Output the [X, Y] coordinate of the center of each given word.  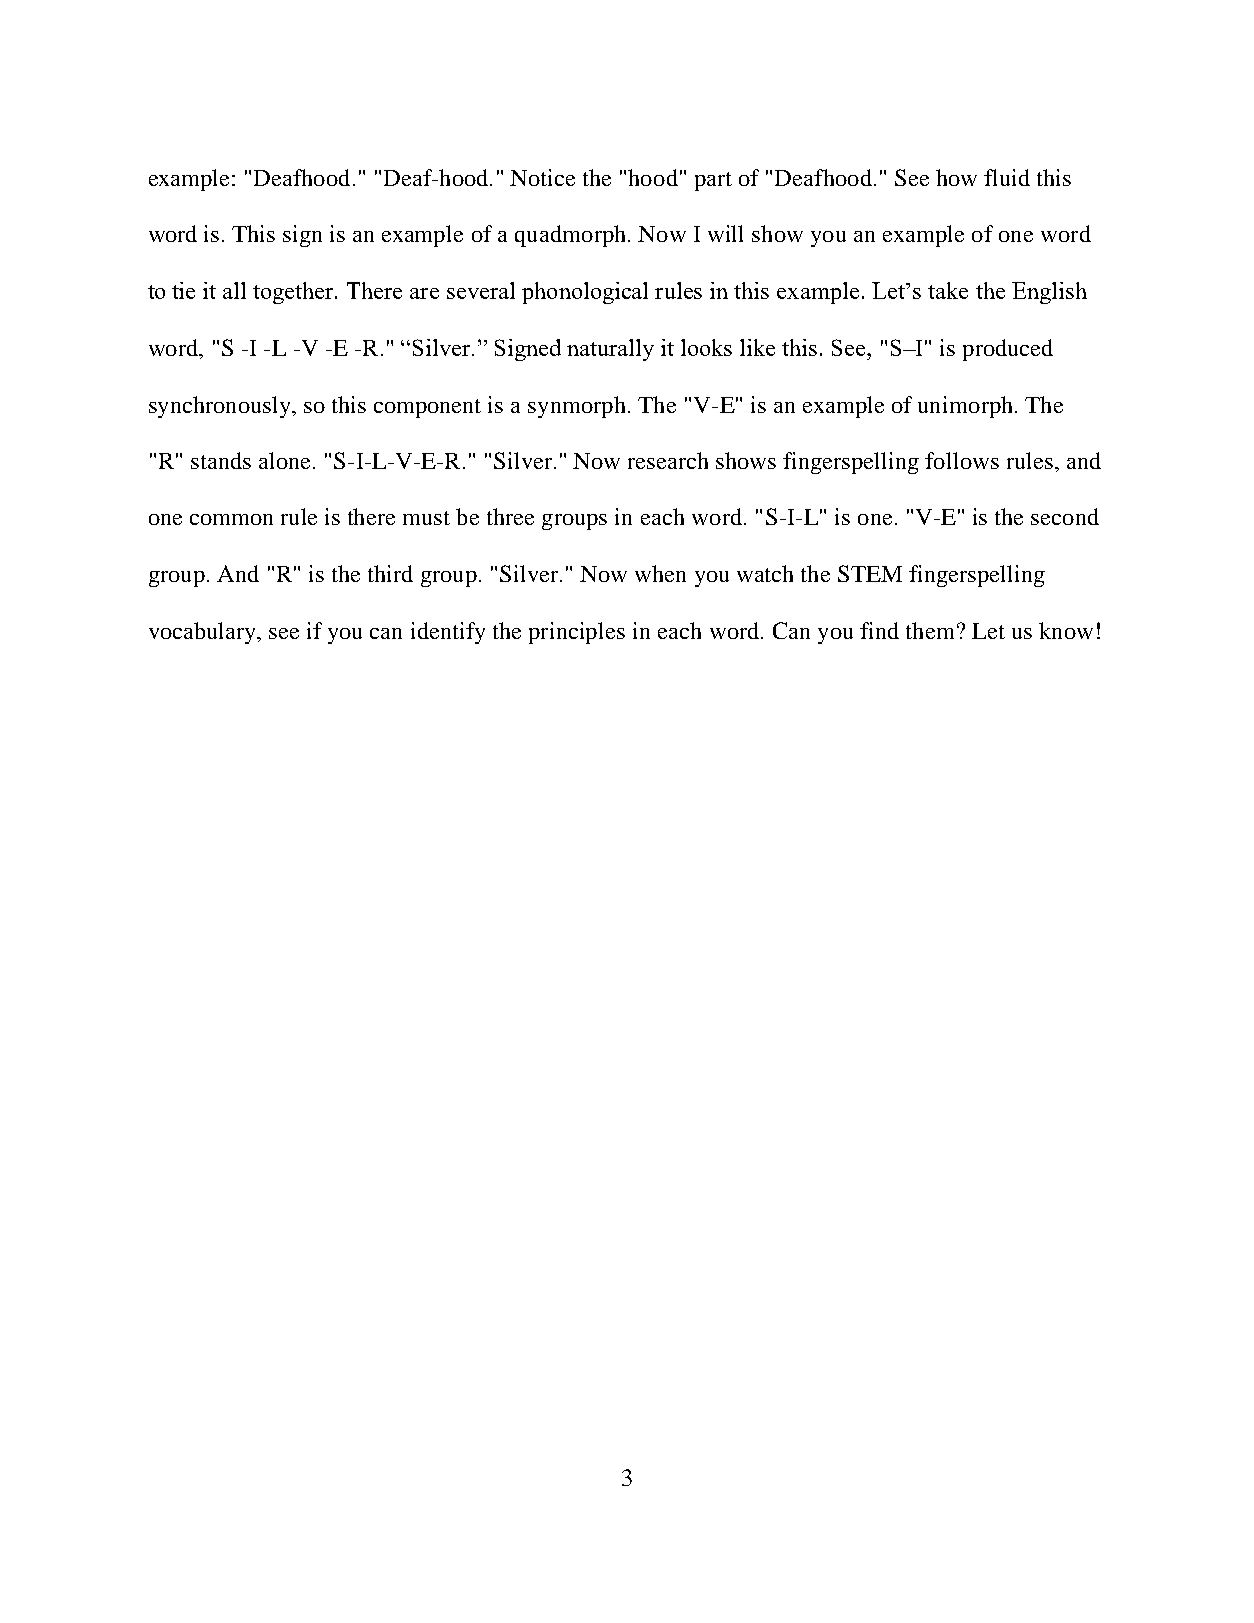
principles [577, 633]
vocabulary [203, 633]
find [879, 630]
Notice [542, 177]
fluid [1007, 177]
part [713, 181]
